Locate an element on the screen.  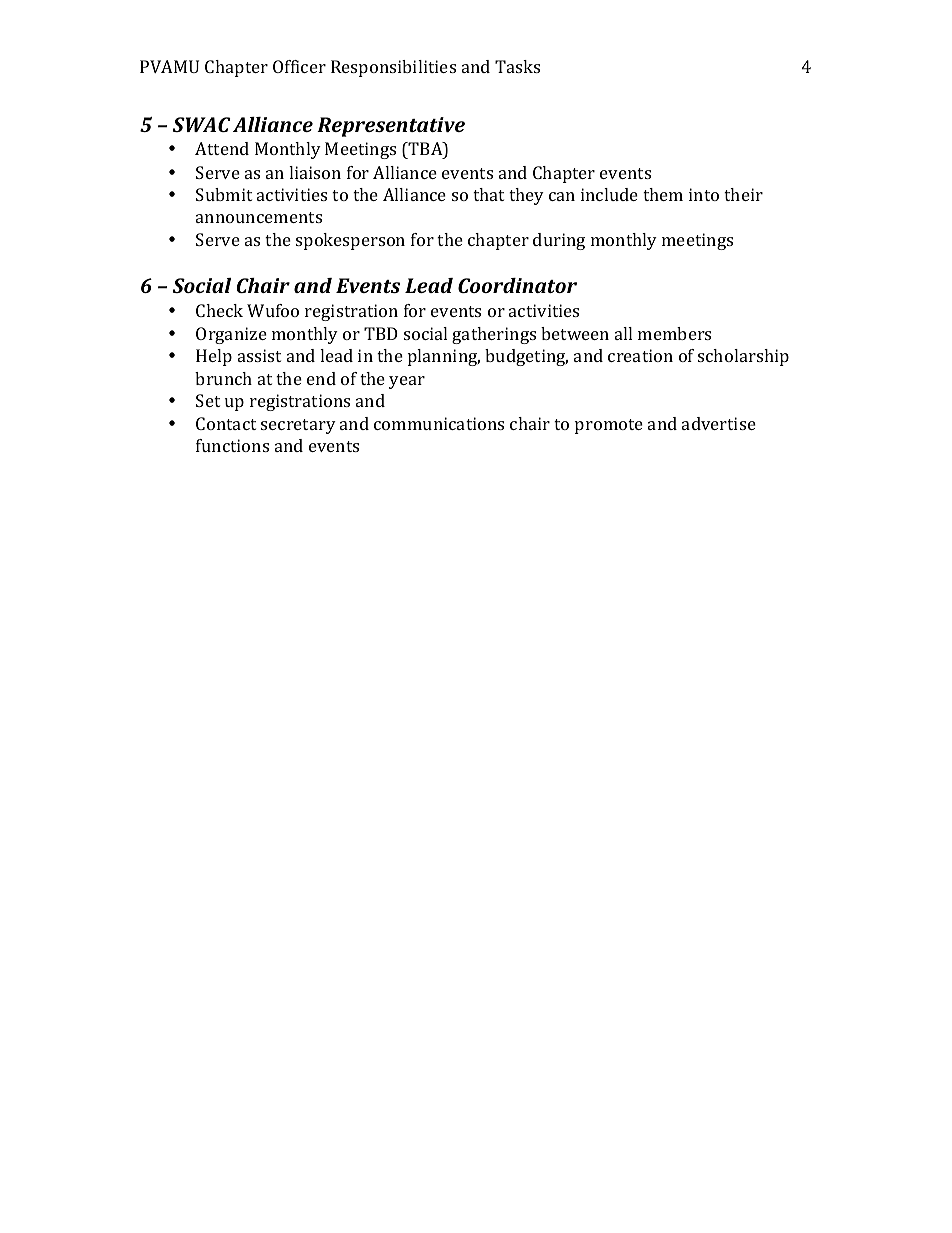
Responsibilities is located at coordinates (393, 68).
